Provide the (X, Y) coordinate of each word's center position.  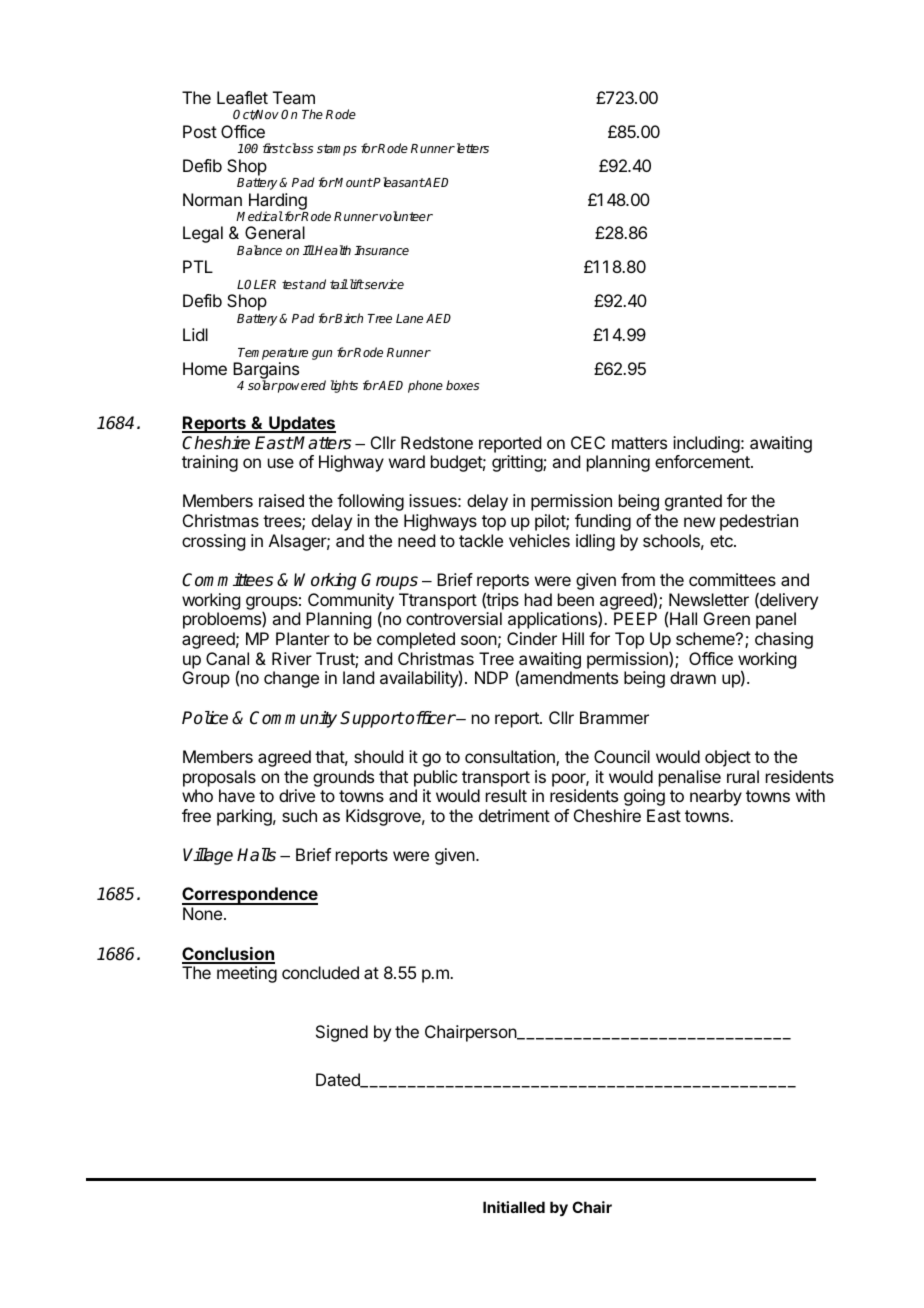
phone (425, 386)
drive (297, 795)
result (506, 795)
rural (743, 776)
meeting (247, 974)
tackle (481, 540)
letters (471, 148)
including (706, 444)
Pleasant (398, 182)
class (298, 148)
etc (722, 541)
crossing (213, 542)
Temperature (273, 354)
